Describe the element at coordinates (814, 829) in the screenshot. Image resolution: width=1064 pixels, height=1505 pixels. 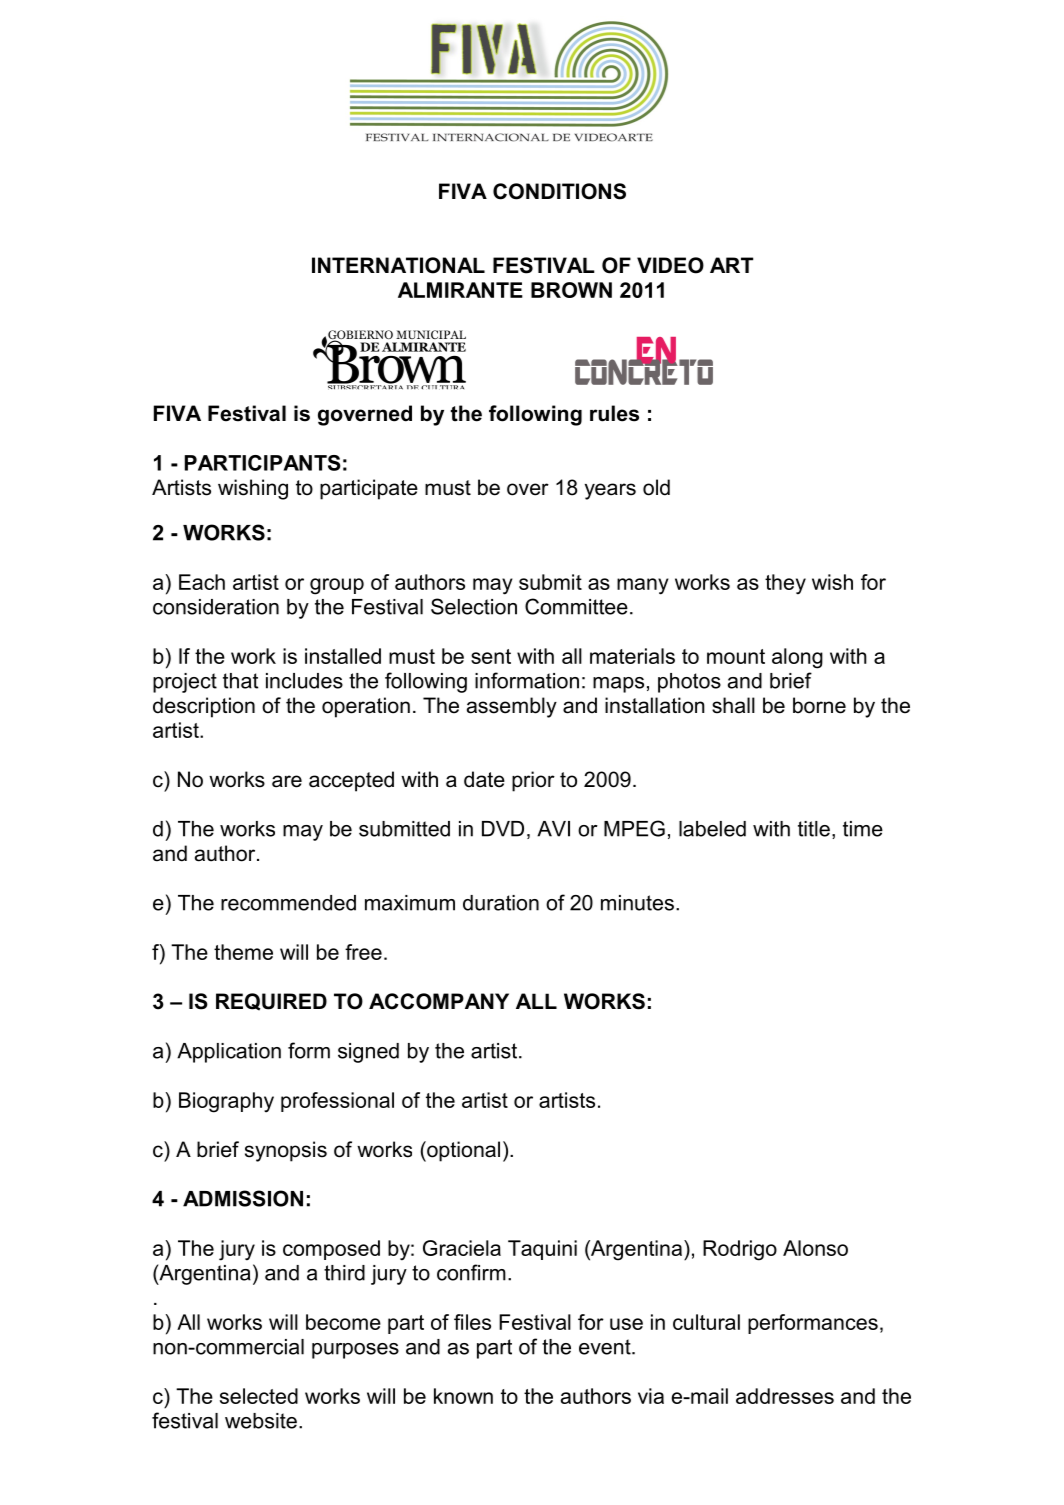
I see `title` at that location.
